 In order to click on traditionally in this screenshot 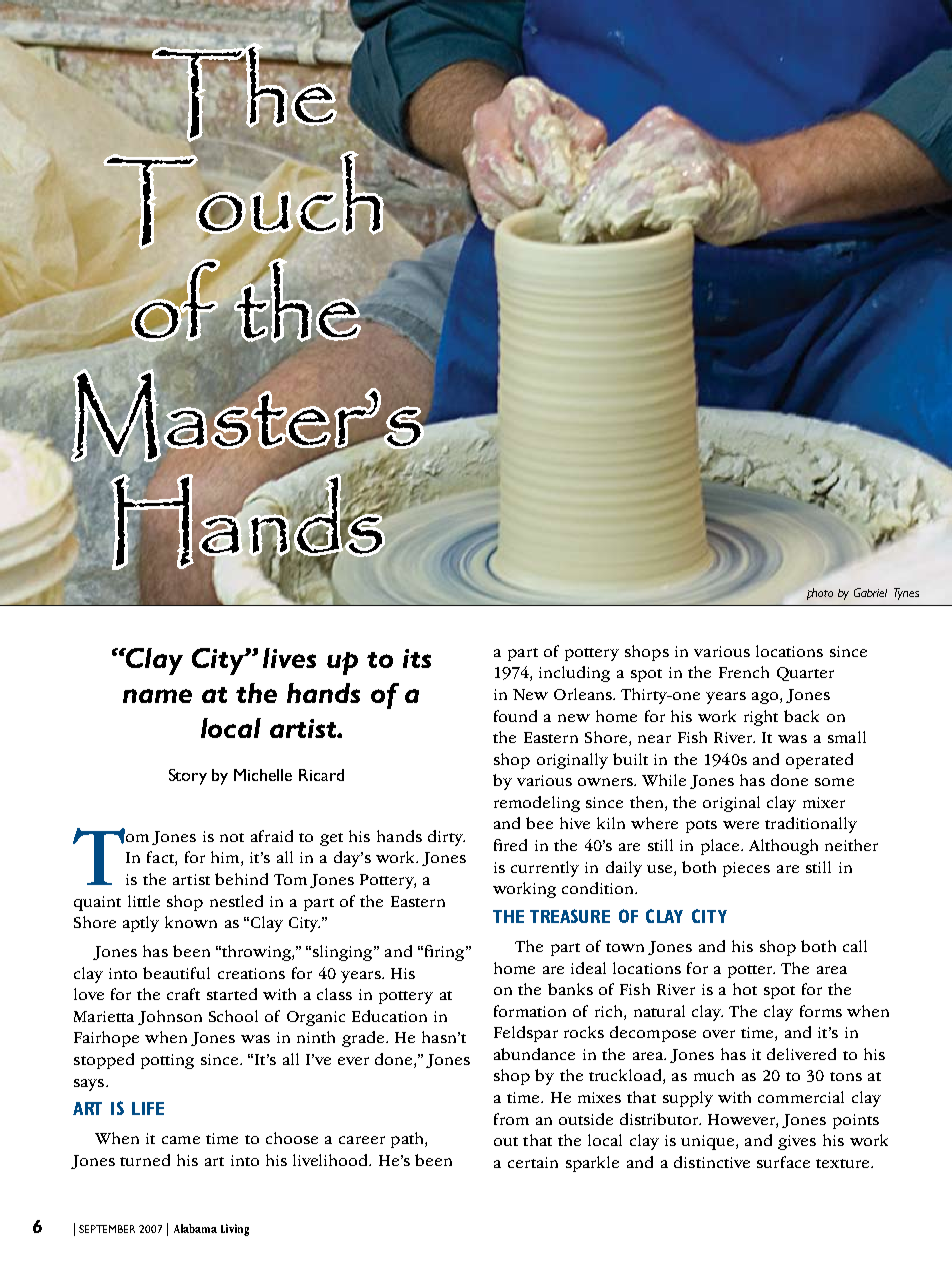, I will do `click(811, 825)`.
